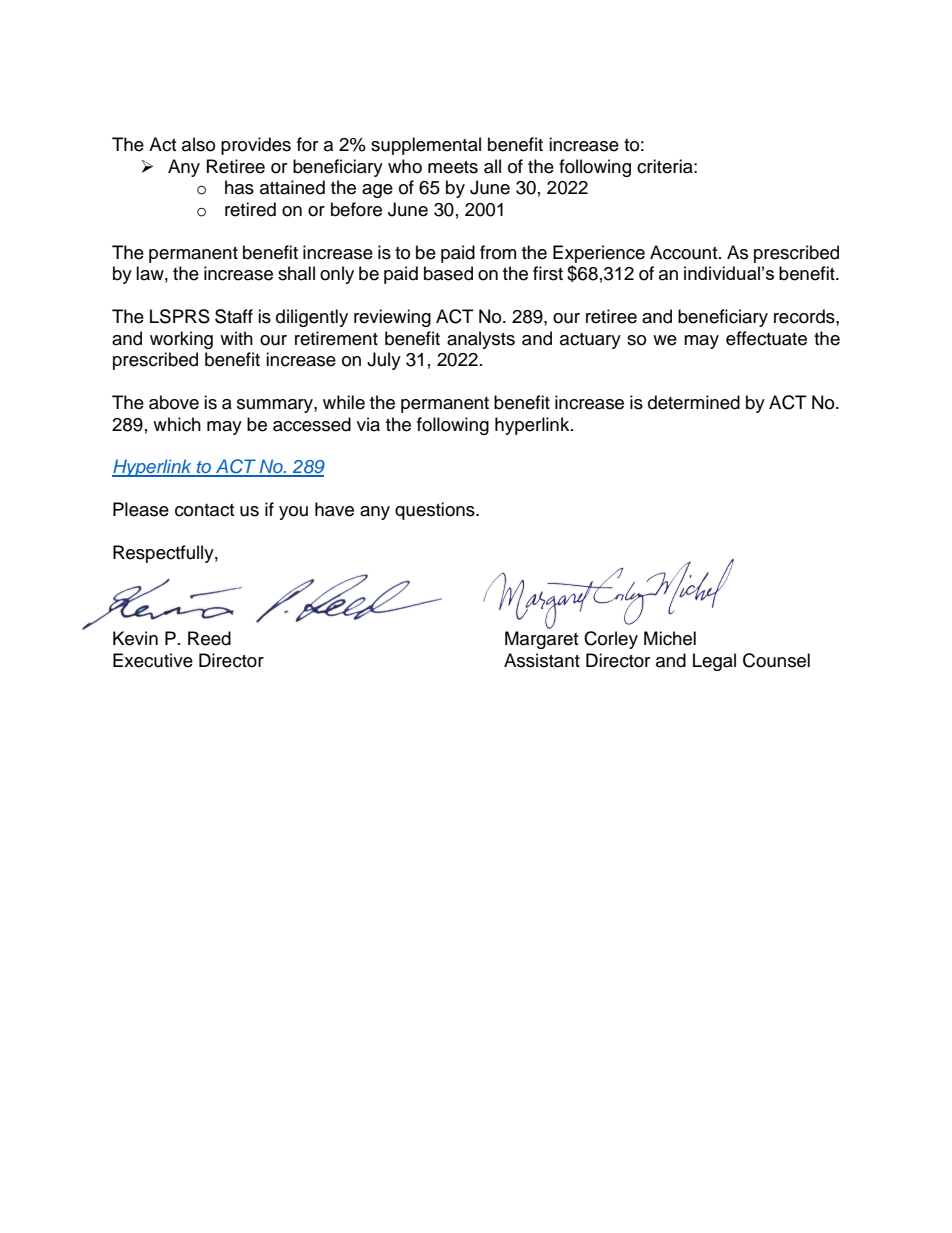  I want to click on which, so click(177, 424).
